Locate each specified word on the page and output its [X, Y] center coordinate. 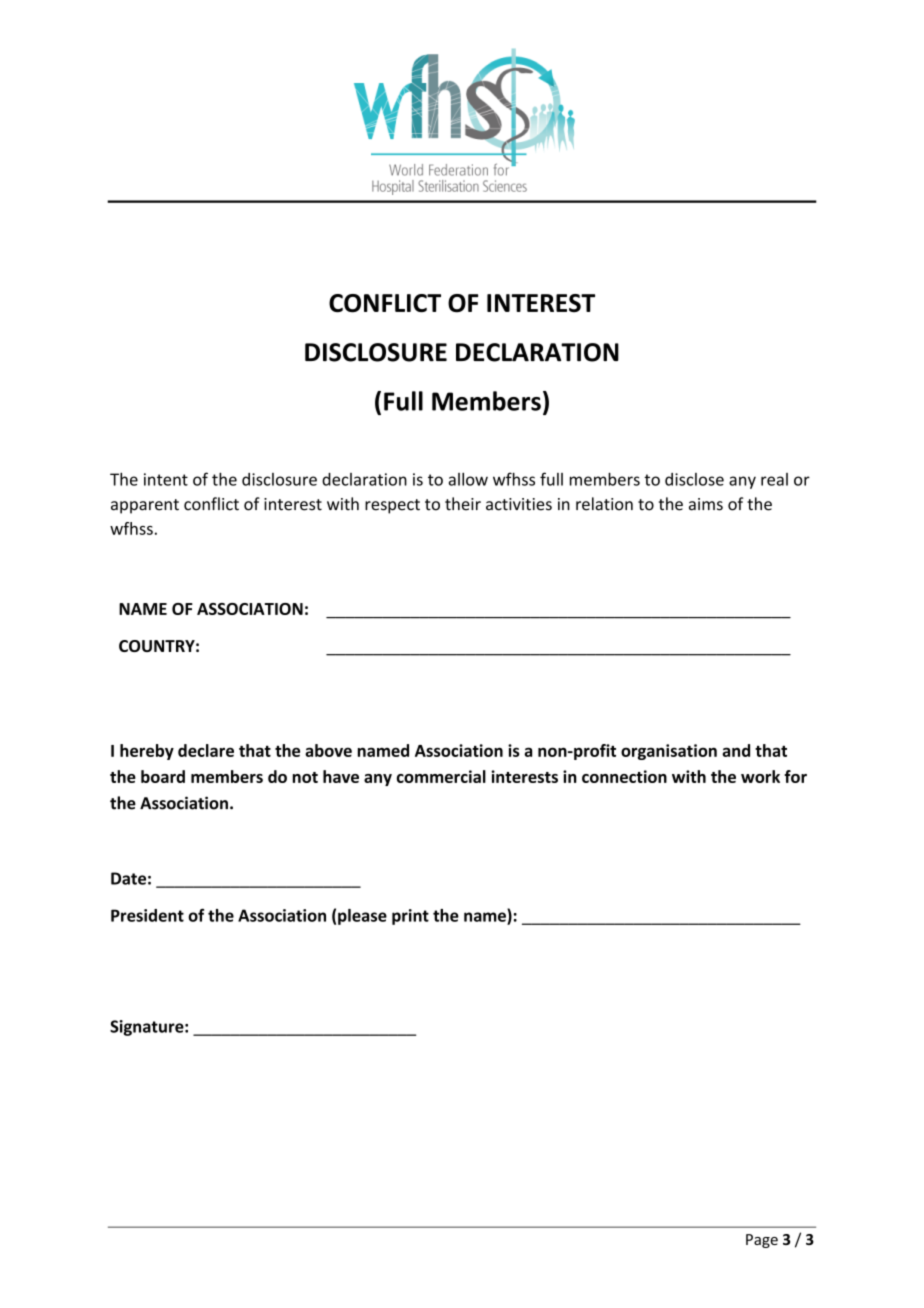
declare [206, 750]
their [463, 504]
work [760, 776]
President [147, 915]
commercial [441, 776]
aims [706, 504]
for [795, 776]
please [362, 917]
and [736, 750]
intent [166, 479]
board [163, 776]
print [410, 917]
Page [762, 1241]
